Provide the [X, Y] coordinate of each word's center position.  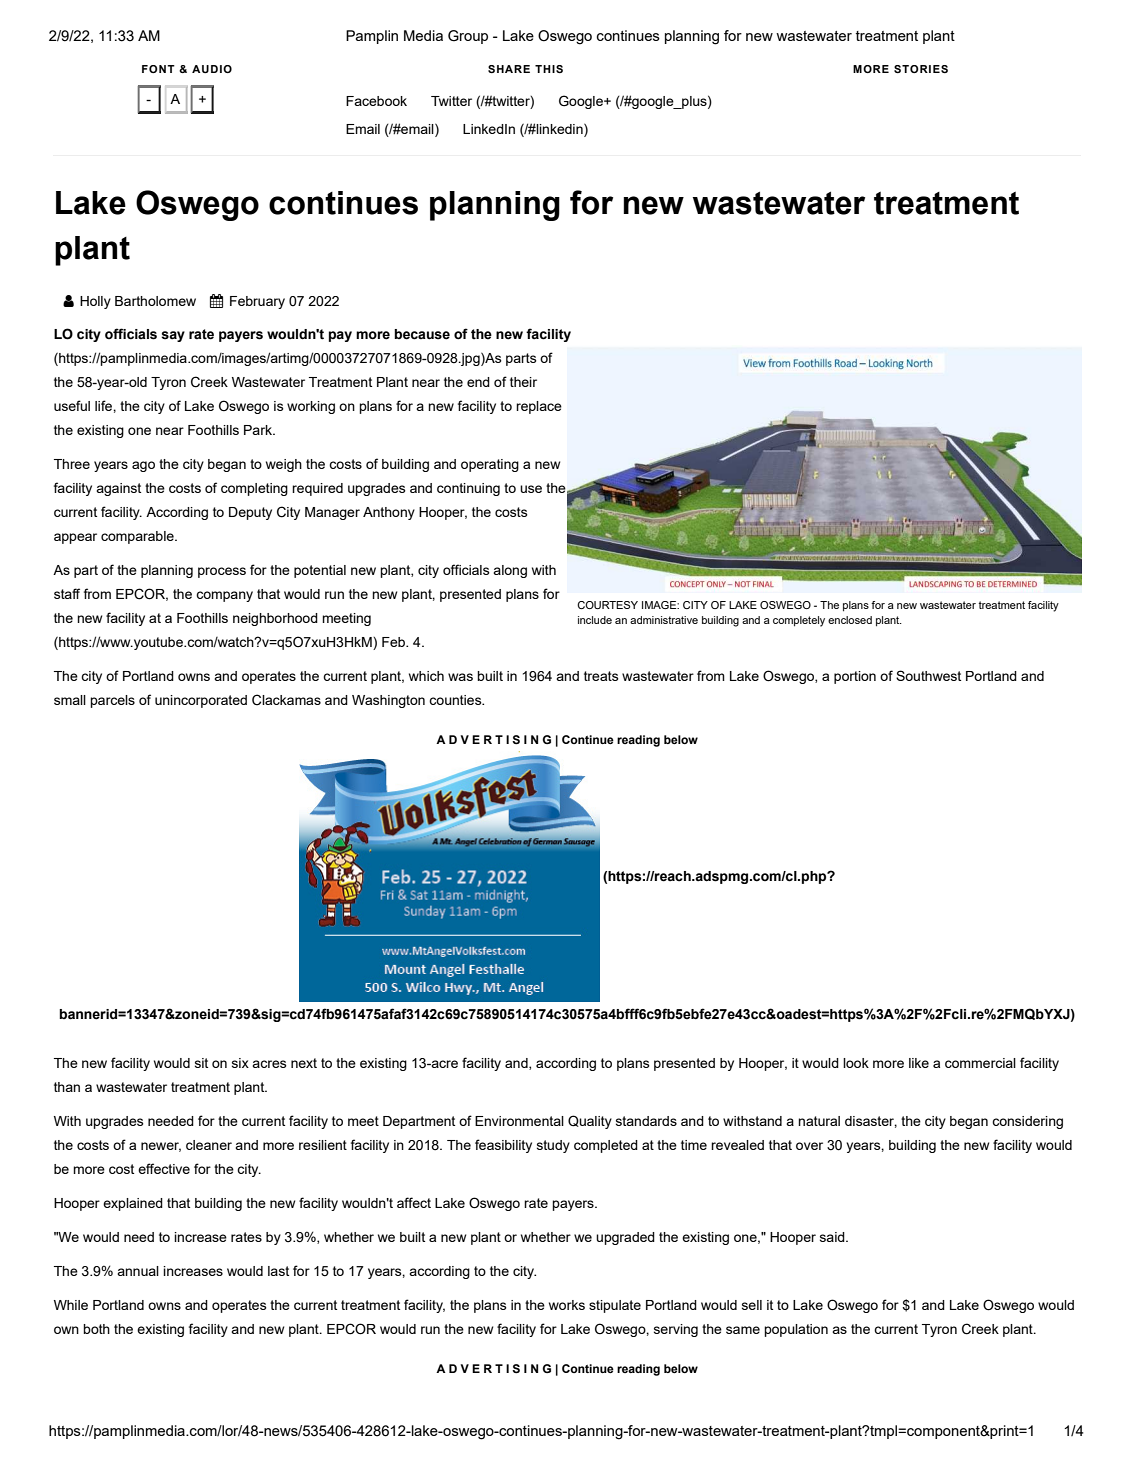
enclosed [850, 620]
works [567, 1305]
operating [490, 465]
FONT [158, 69]
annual [138, 1271]
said [833, 1237]
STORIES [921, 69]
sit [201, 1063]
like [919, 1063]
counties [456, 700]
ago [143, 466]
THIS [549, 69]
